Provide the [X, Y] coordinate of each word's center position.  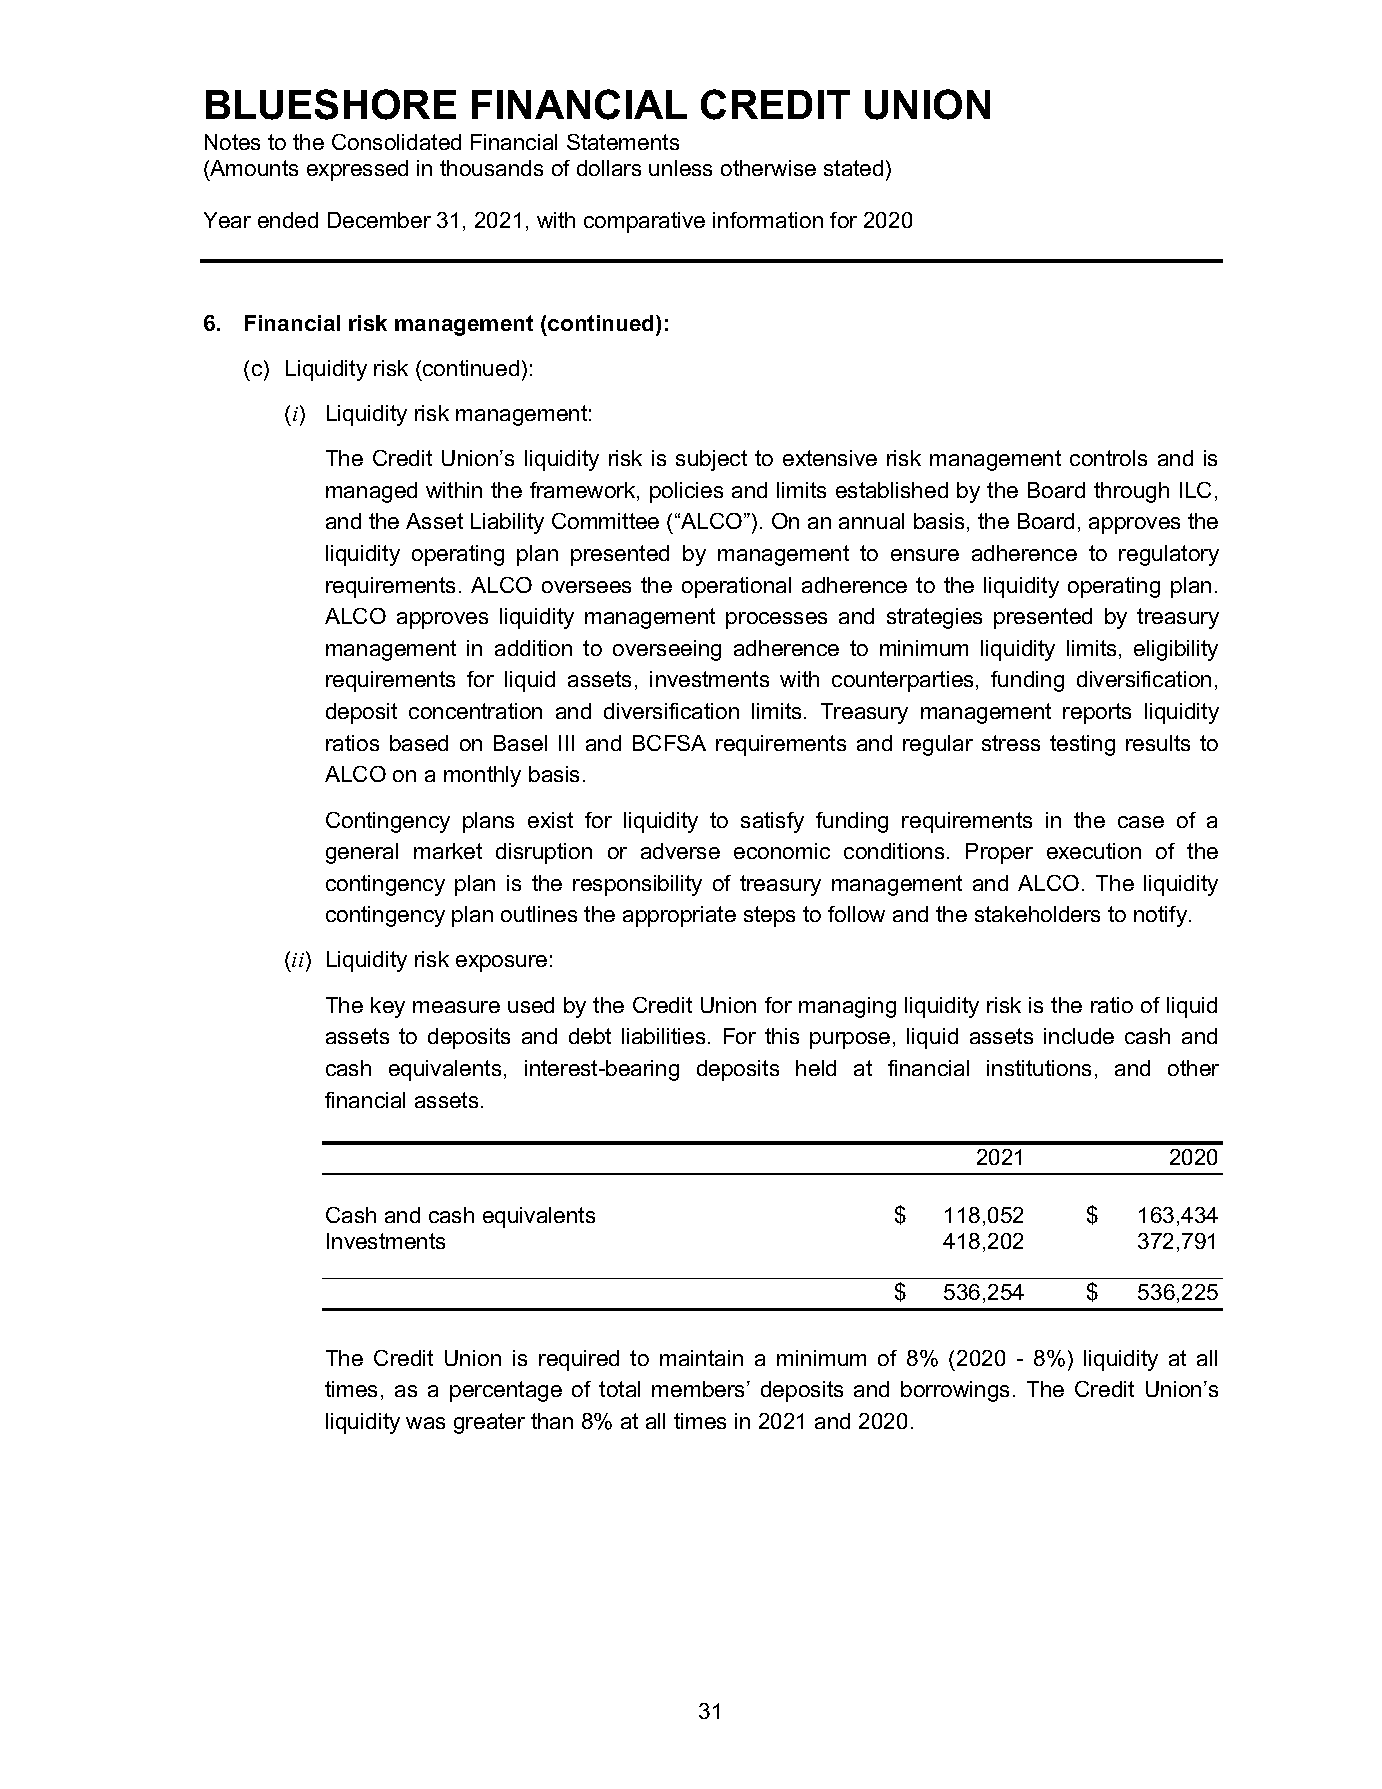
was [425, 1423]
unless [680, 168]
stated [853, 168]
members [700, 1389]
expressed [357, 170]
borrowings [955, 1391]
